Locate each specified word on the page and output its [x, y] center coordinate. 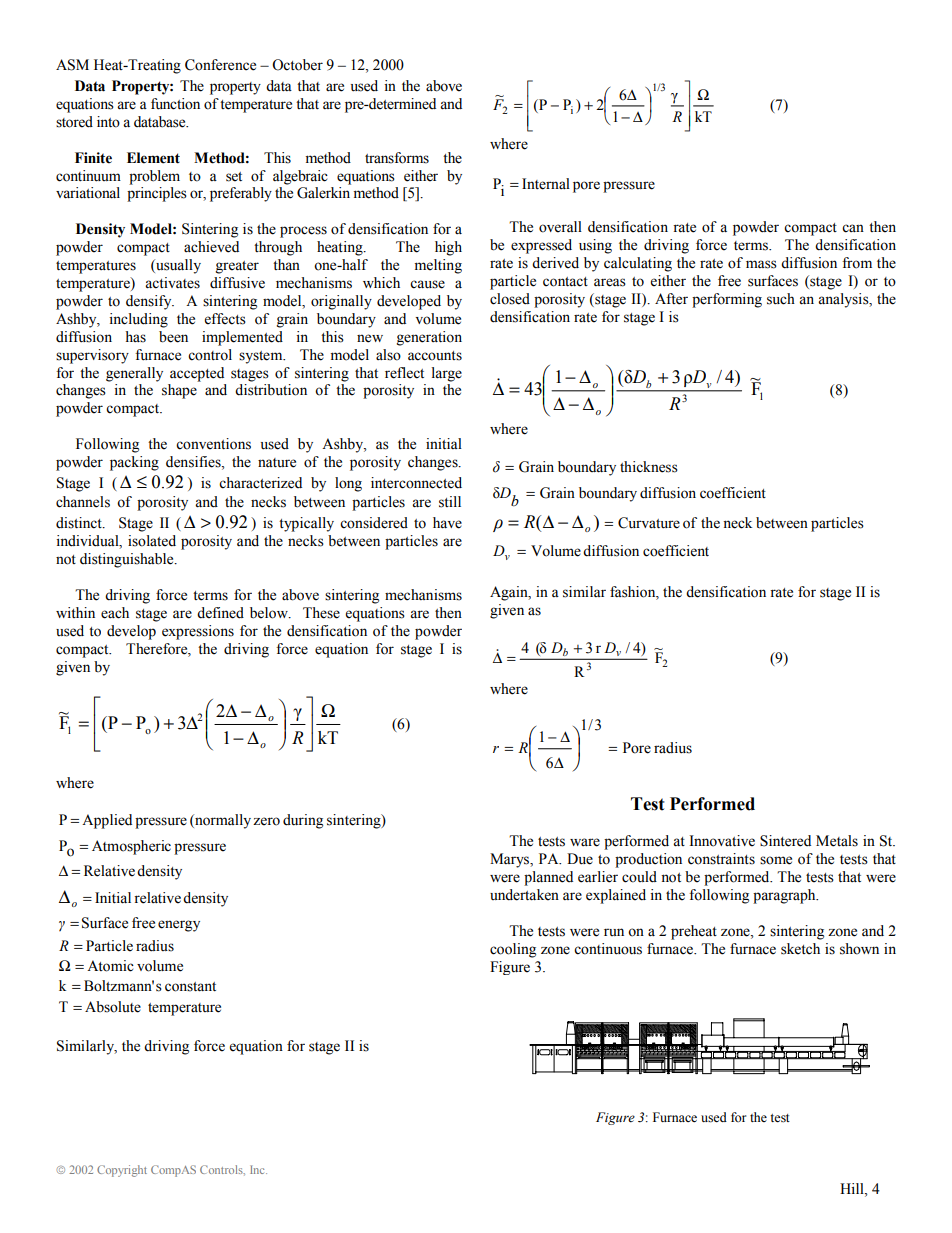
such [781, 299]
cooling [513, 950]
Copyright [122, 1171]
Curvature [649, 523]
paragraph [785, 896]
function [175, 104]
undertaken [524, 895]
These [321, 613]
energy [179, 926]
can [853, 228]
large [447, 374]
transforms [397, 158]
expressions [198, 632]
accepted [197, 374]
